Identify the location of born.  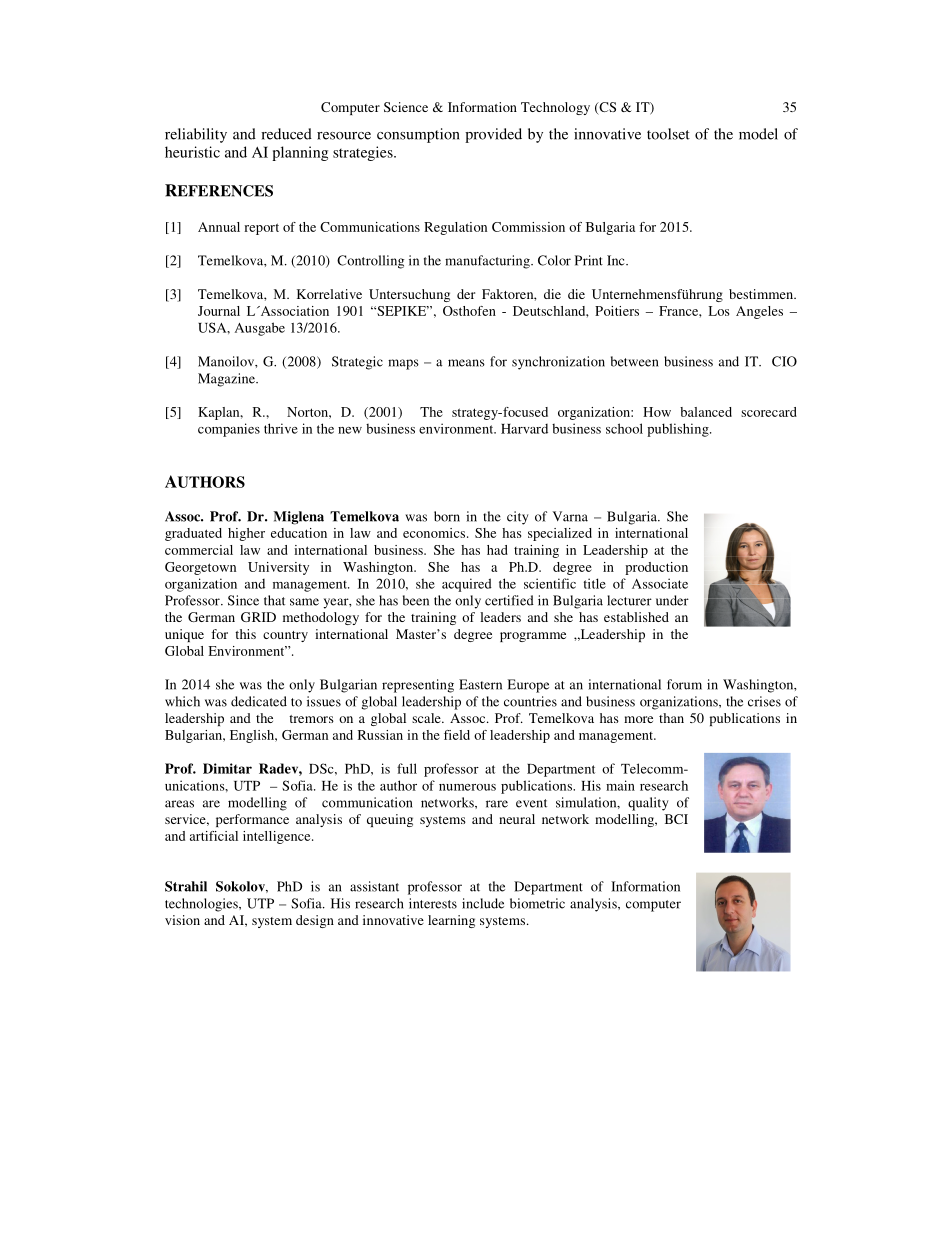
(447, 516).
